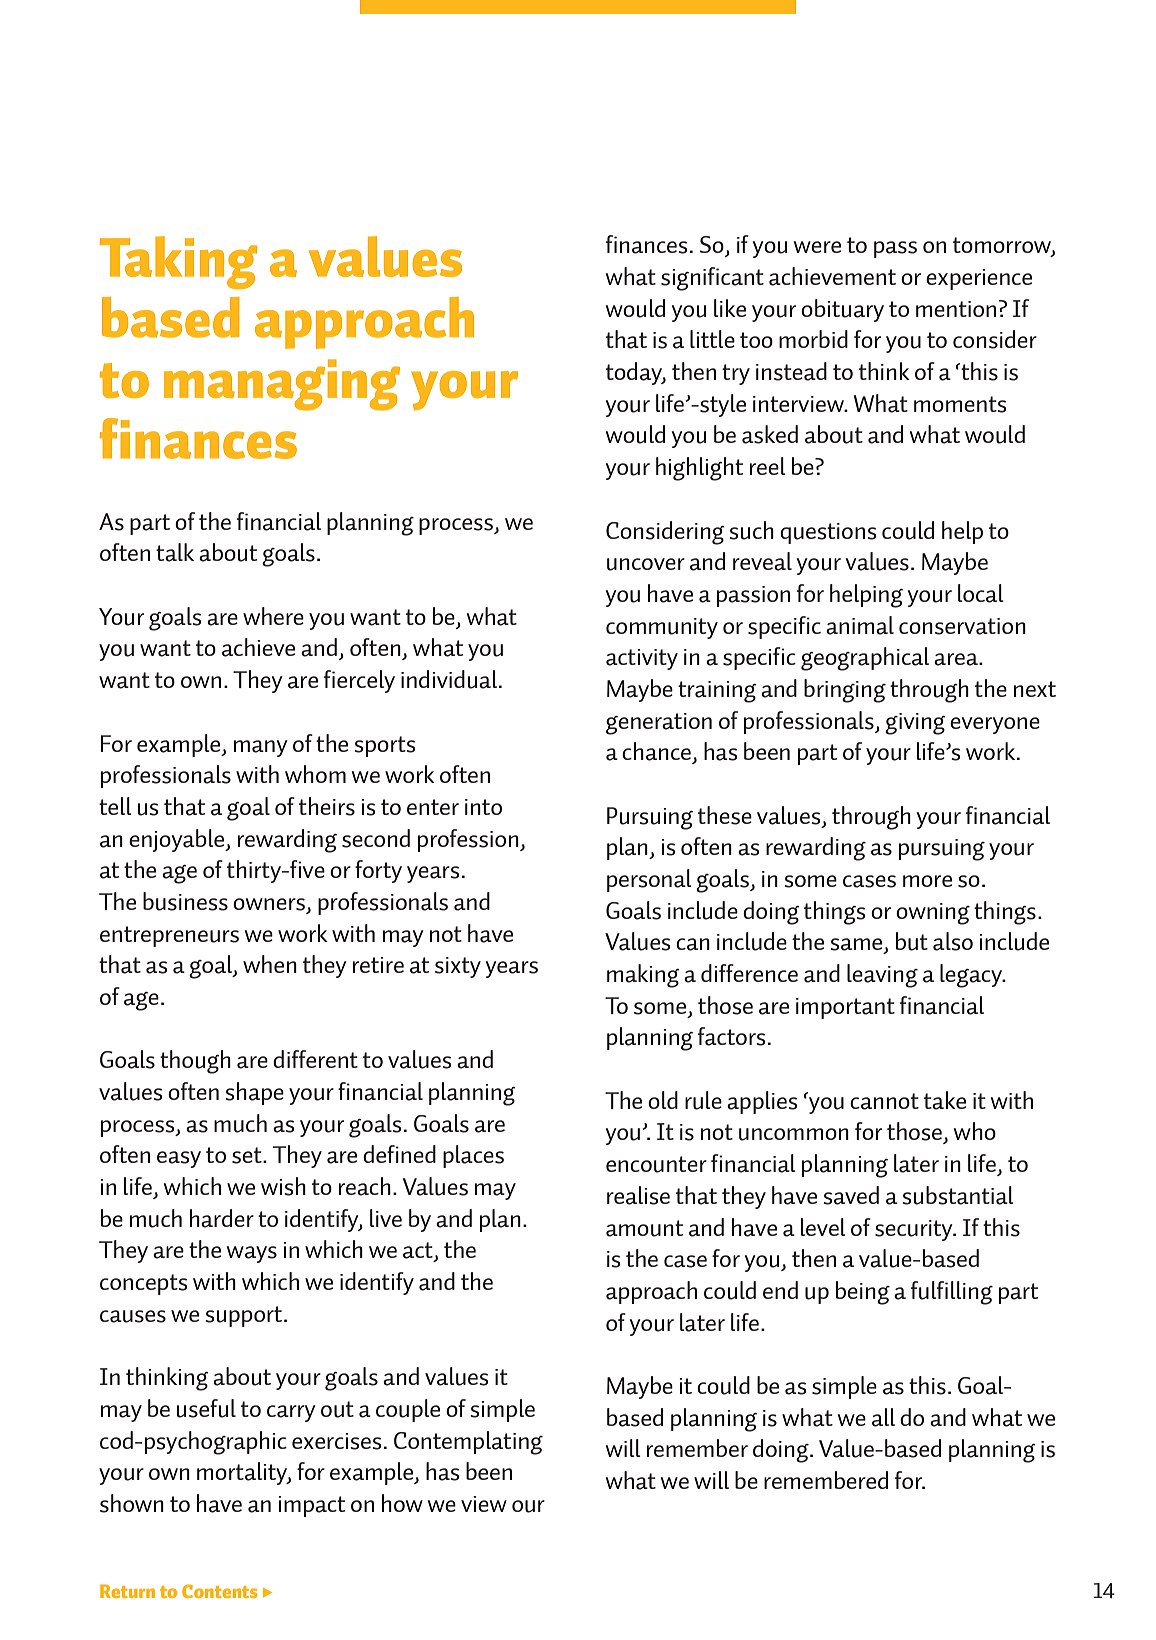 The image size is (1156, 1640). I want to click on Taking, so click(179, 262).
